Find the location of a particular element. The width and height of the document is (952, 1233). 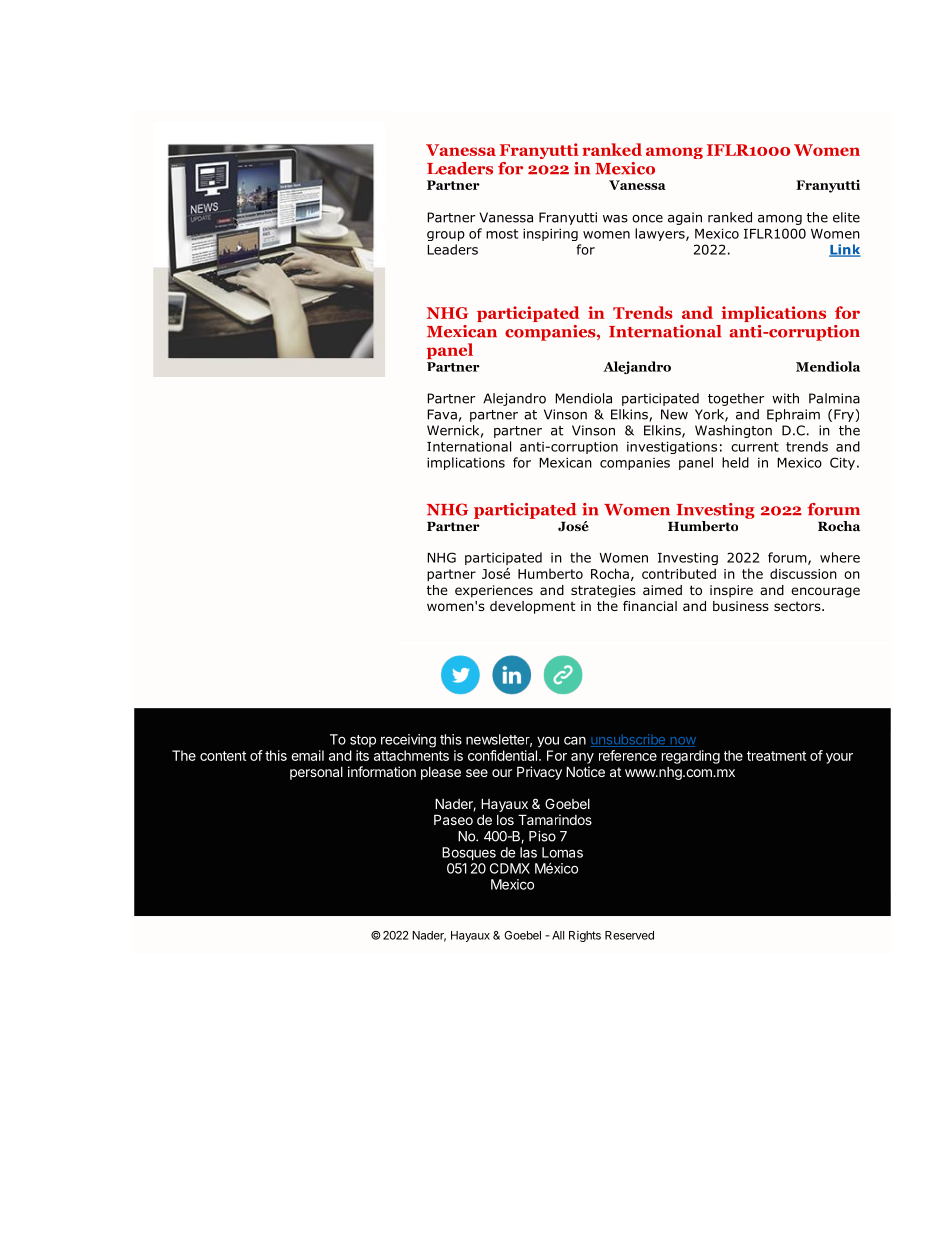

Reserved is located at coordinates (629, 935).
